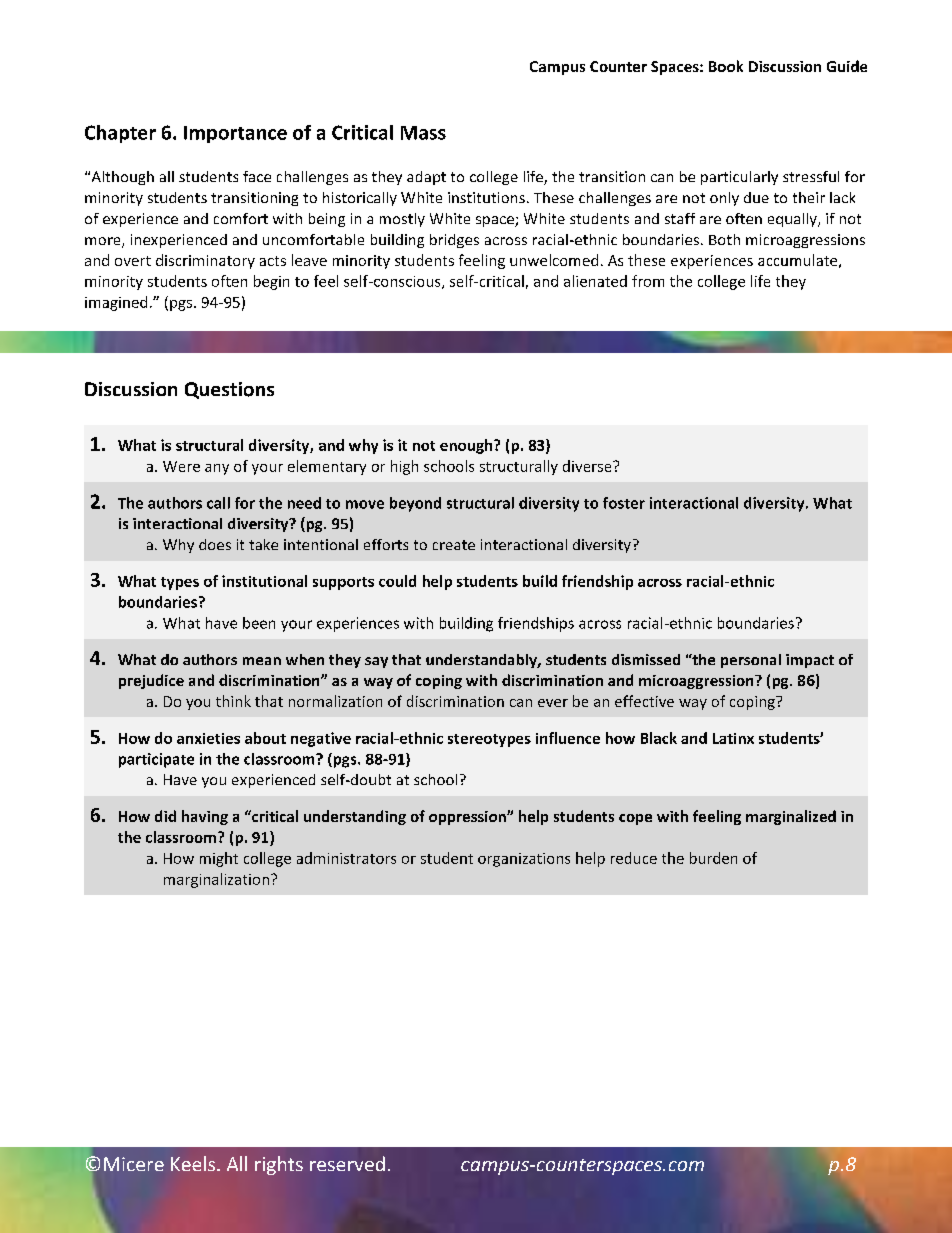 Image resolution: width=952 pixels, height=1233 pixels. Describe the element at coordinates (347, 1163) in the image. I see `reserved` at that location.
